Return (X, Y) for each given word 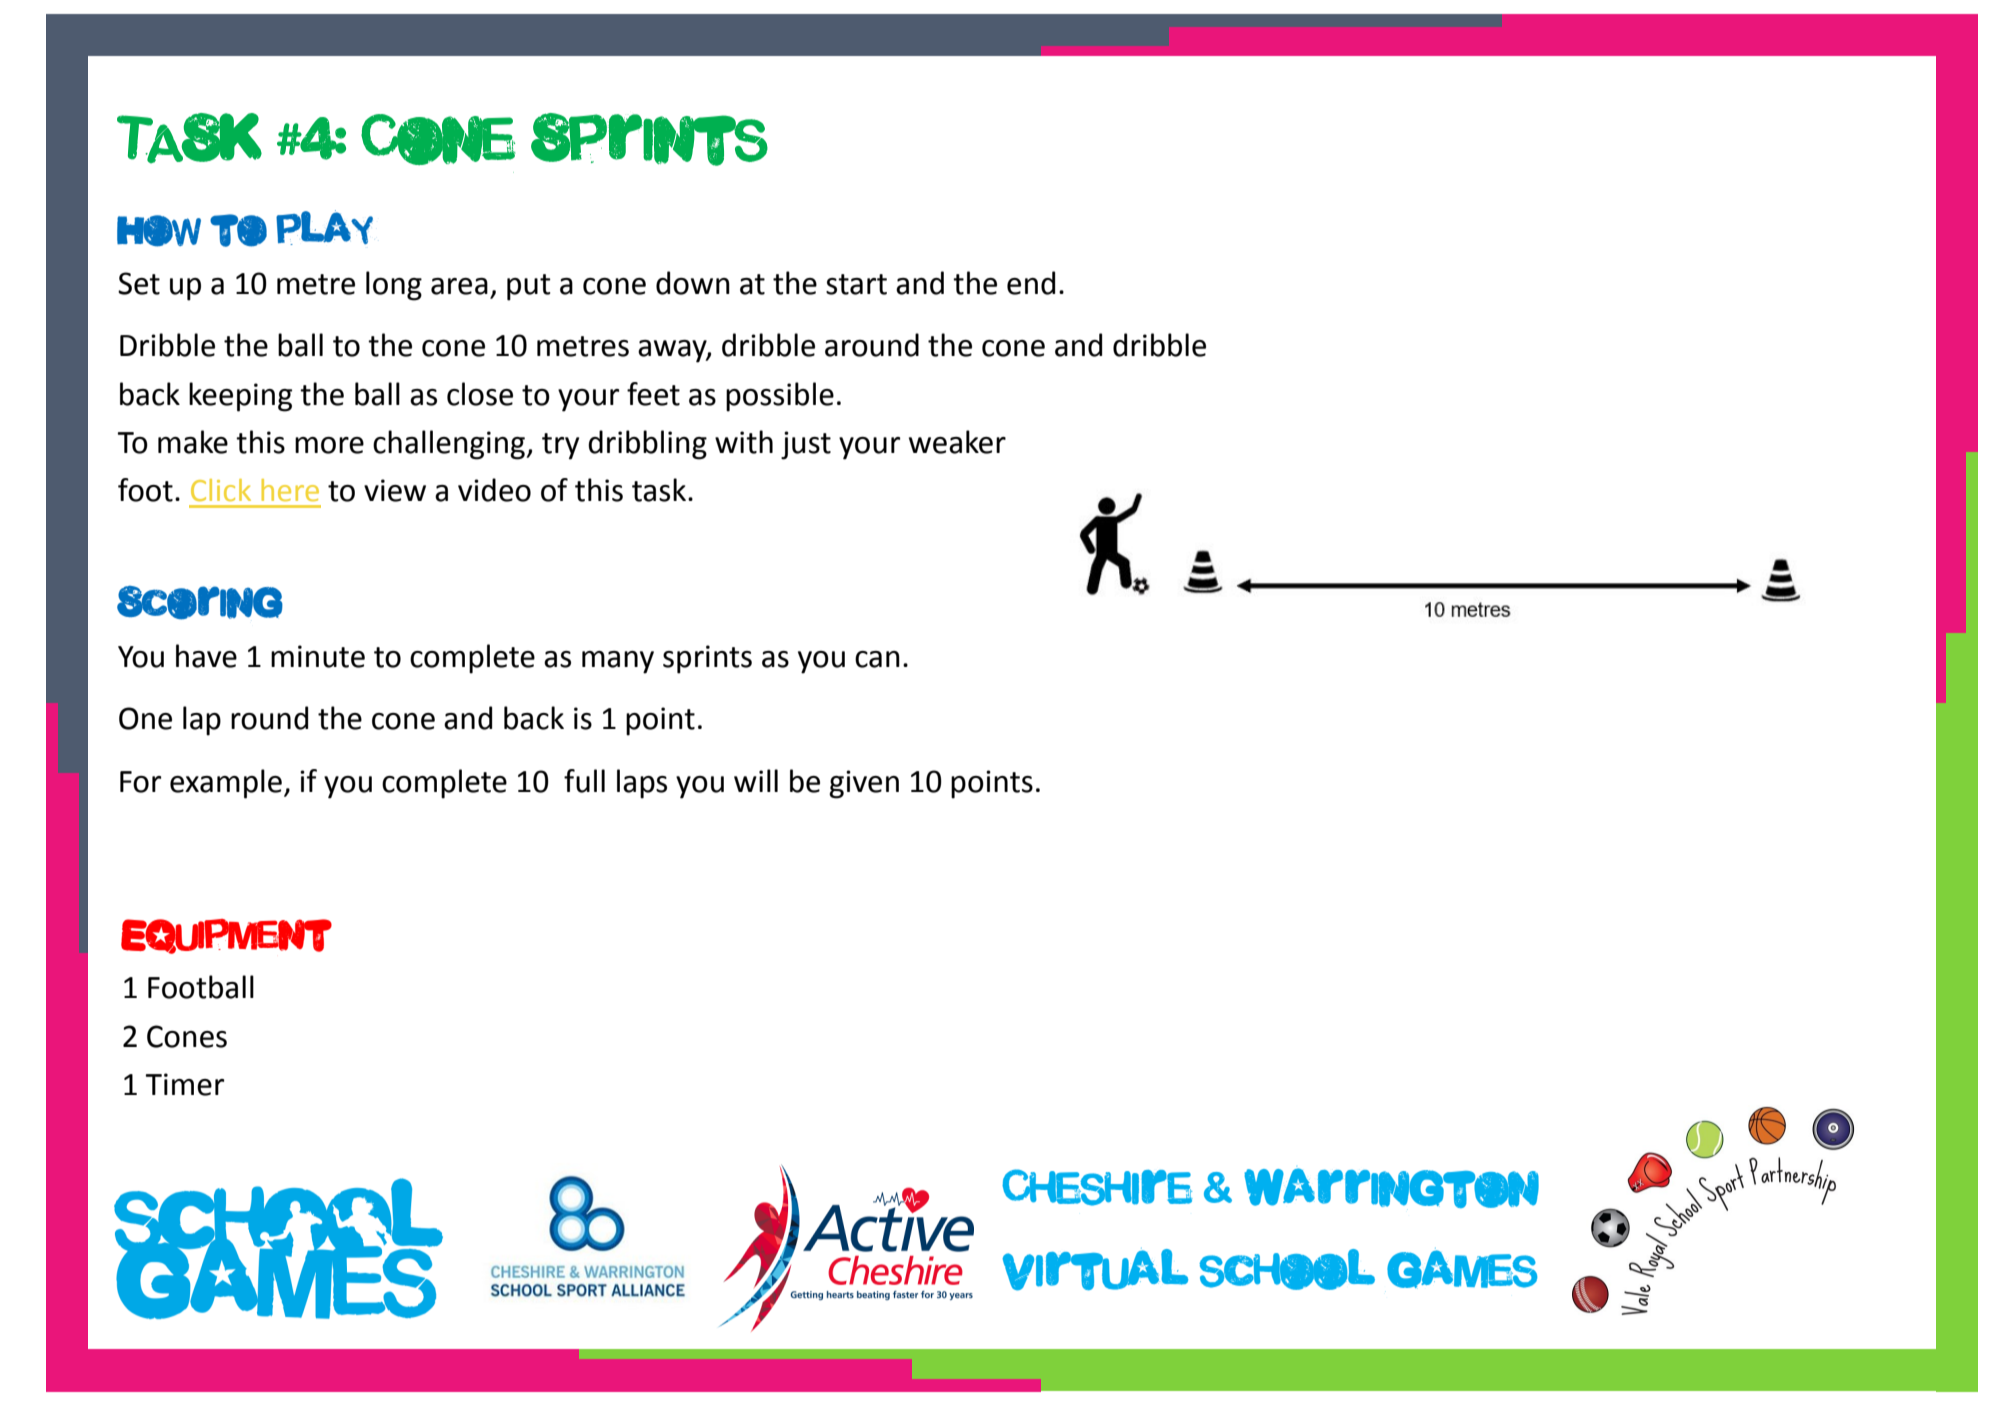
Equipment (226, 936)
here (290, 490)
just (806, 445)
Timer (184, 1084)
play (324, 227)
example (226, 784)
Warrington (1391, 1188)
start (856, 284)
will (756, 780)
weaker (957, 442)
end (1031, 283)
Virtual (1095, 1270)
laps (642, 784)
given (864, 784)
